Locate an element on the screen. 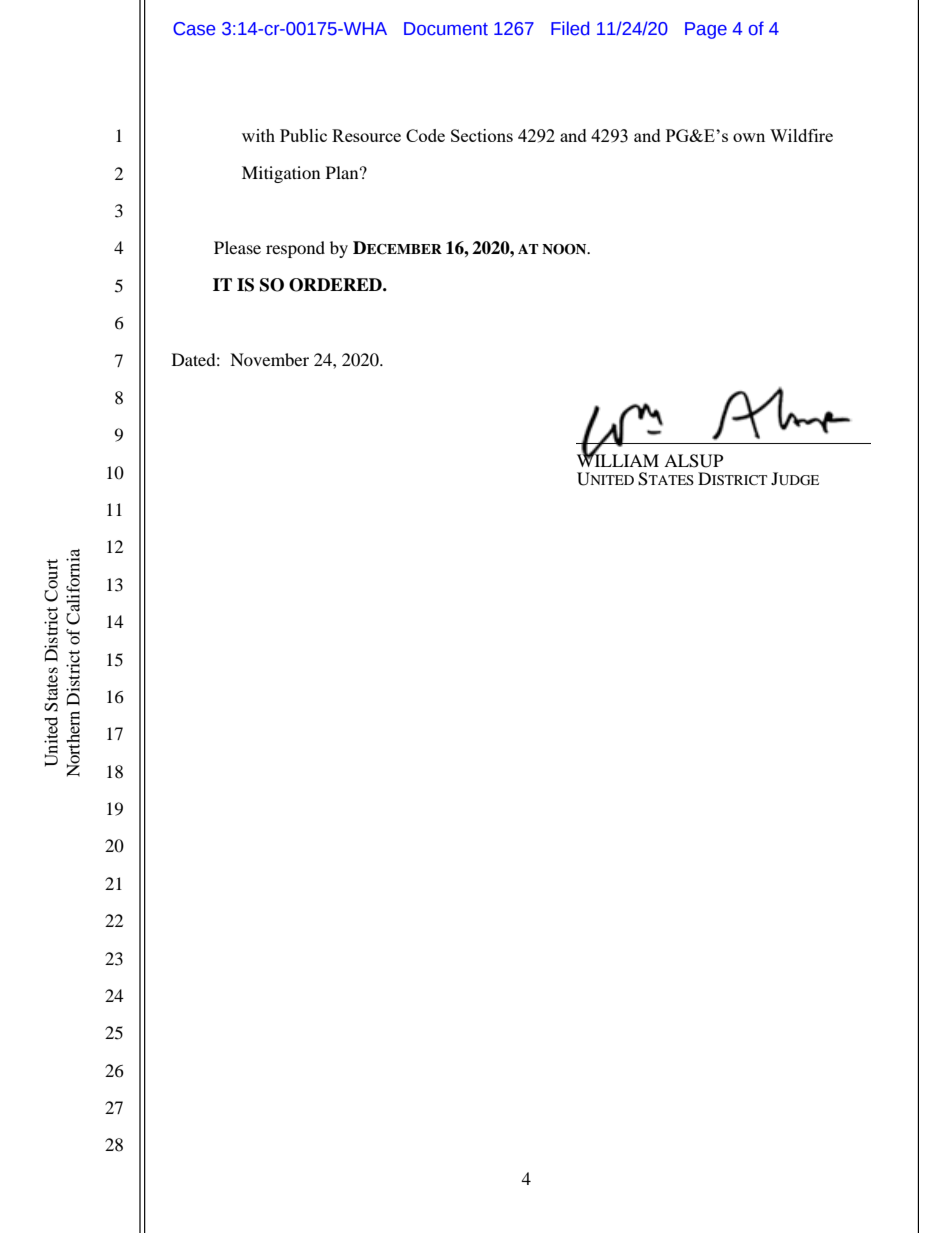  Document is located at coordinates (446, 29).
